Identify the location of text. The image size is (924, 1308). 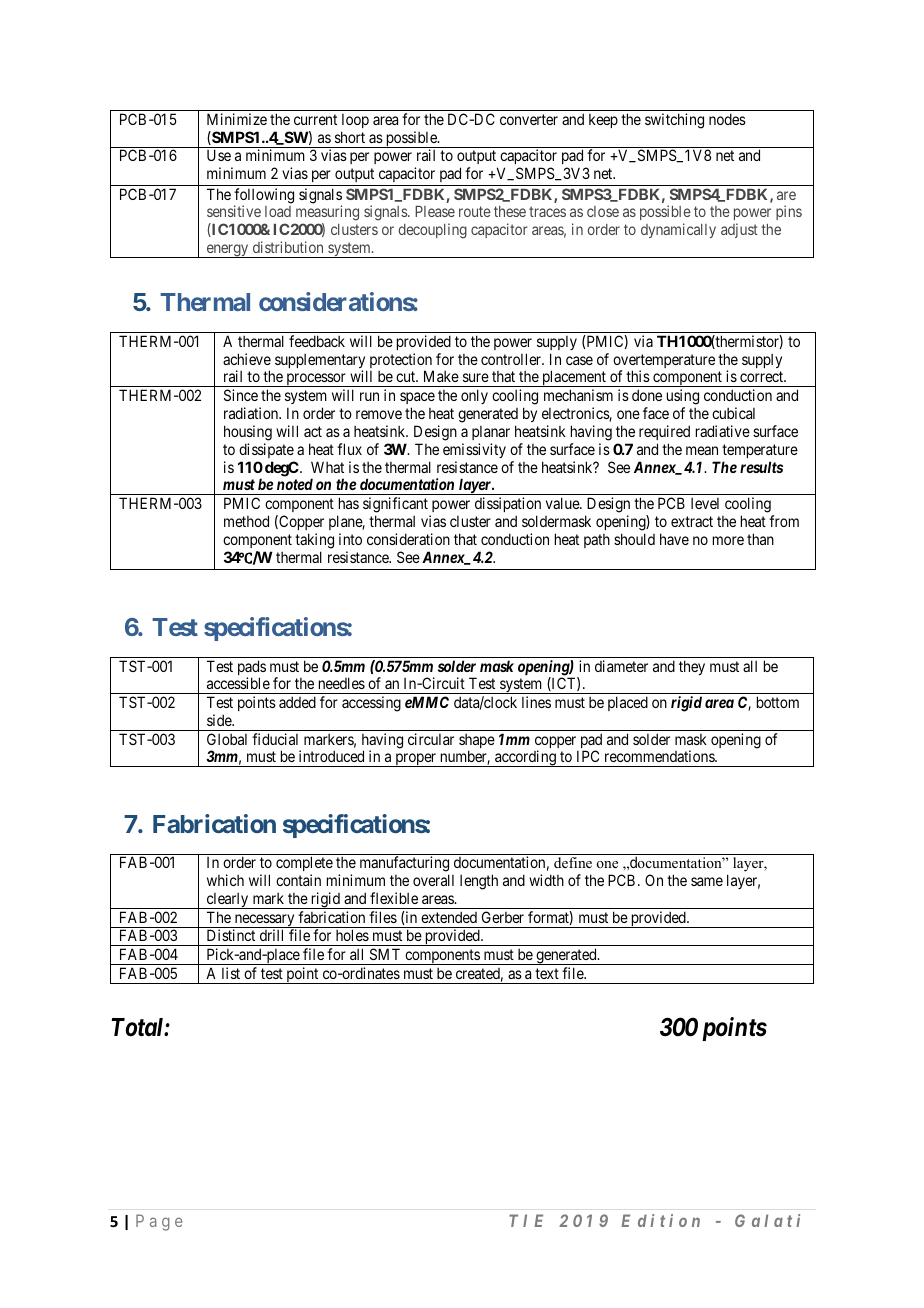
(547, 973).
